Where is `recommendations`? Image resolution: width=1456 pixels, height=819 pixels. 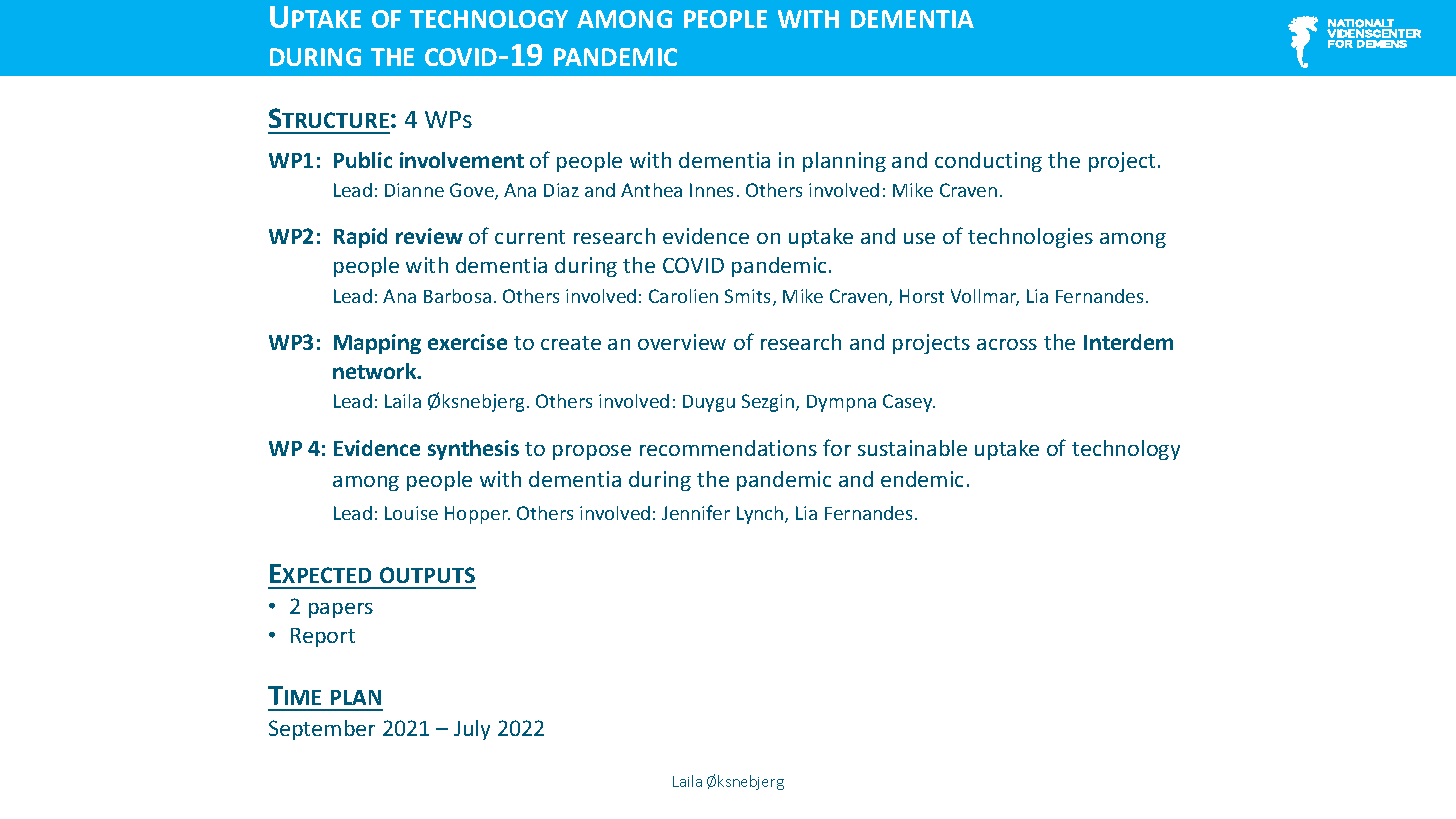 recommendations is located at coordinates (728, 448).
